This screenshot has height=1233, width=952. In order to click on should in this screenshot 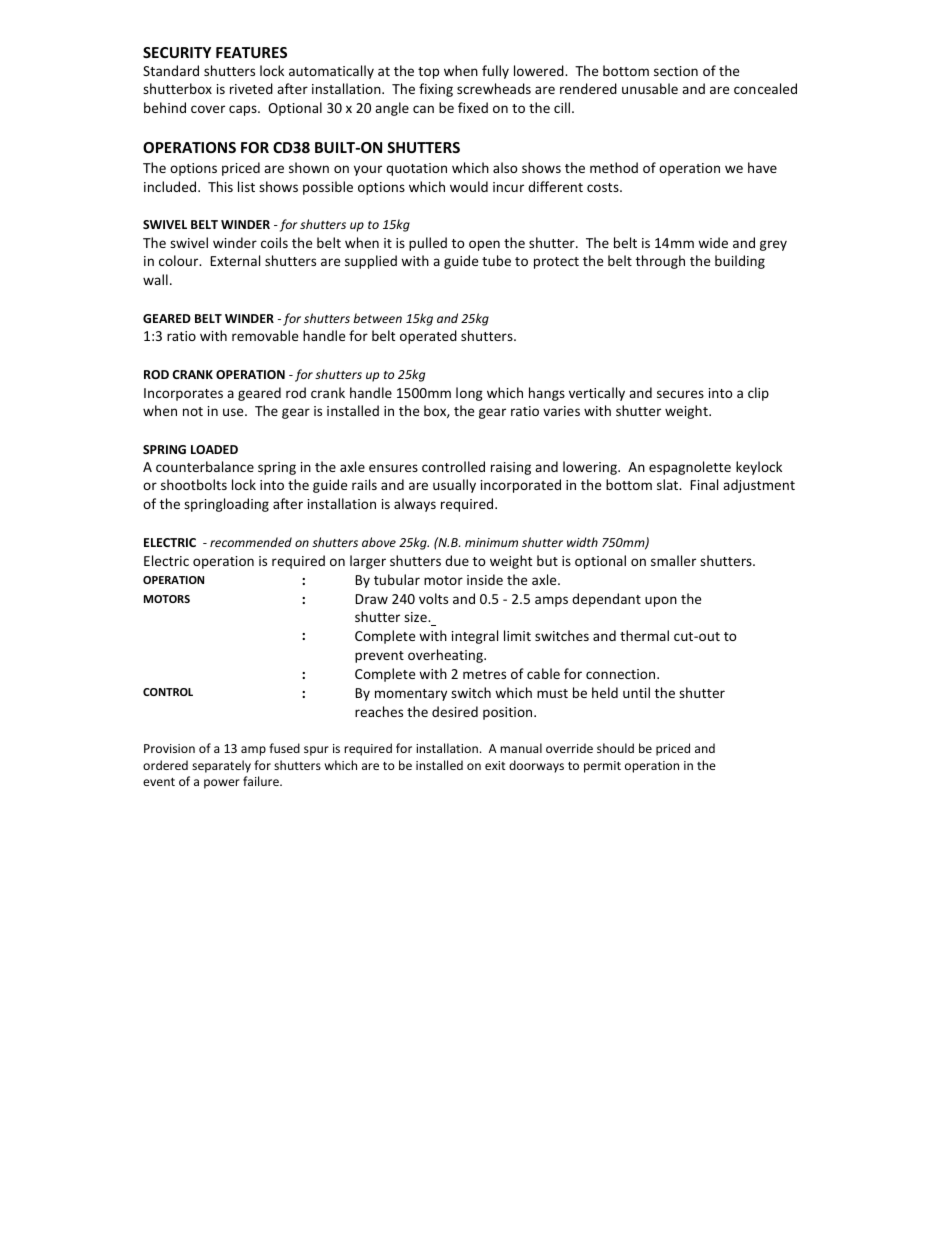, I will do `click(615, 748)`.
